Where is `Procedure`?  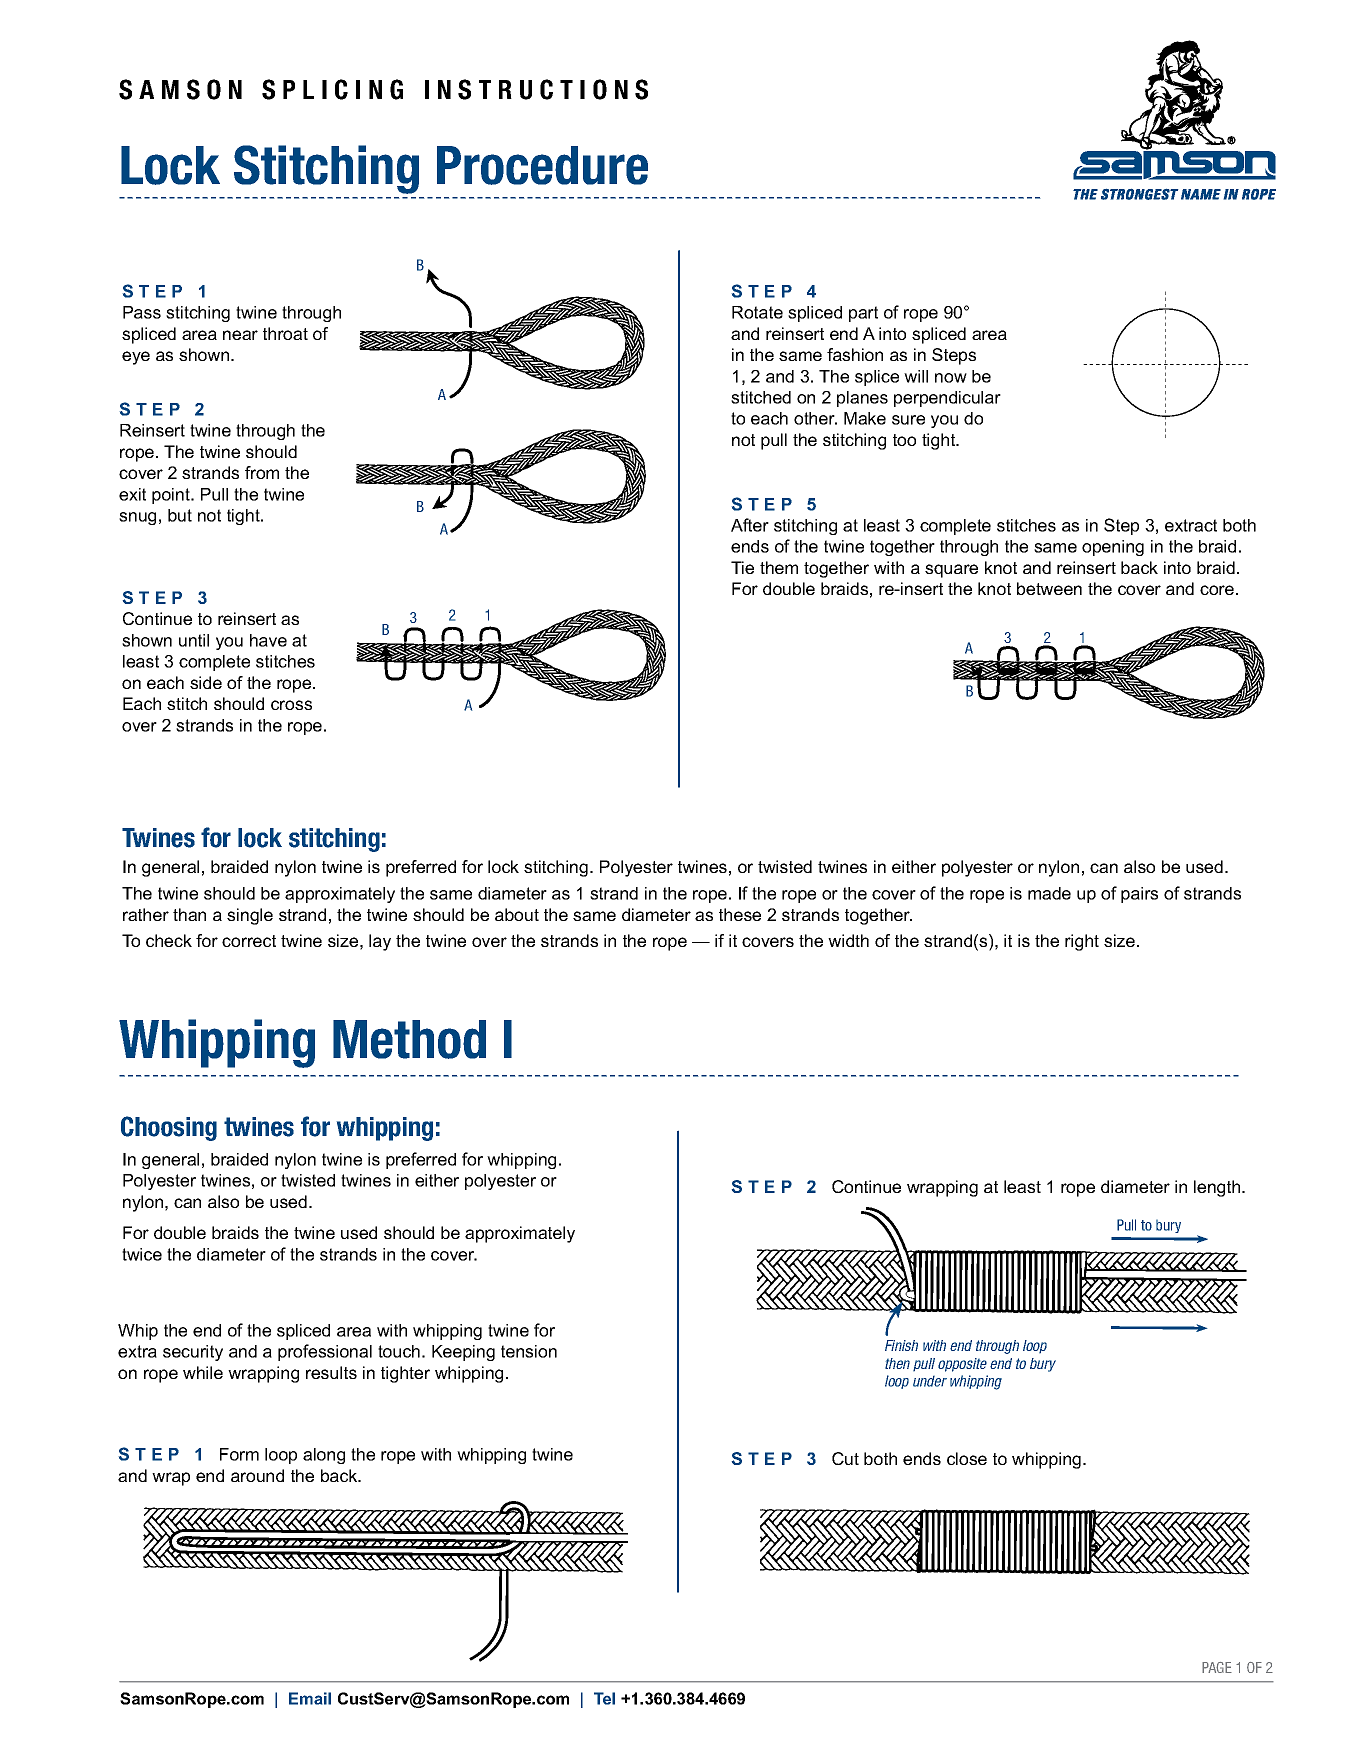
Procedure is located at coordinates (542, 165).
